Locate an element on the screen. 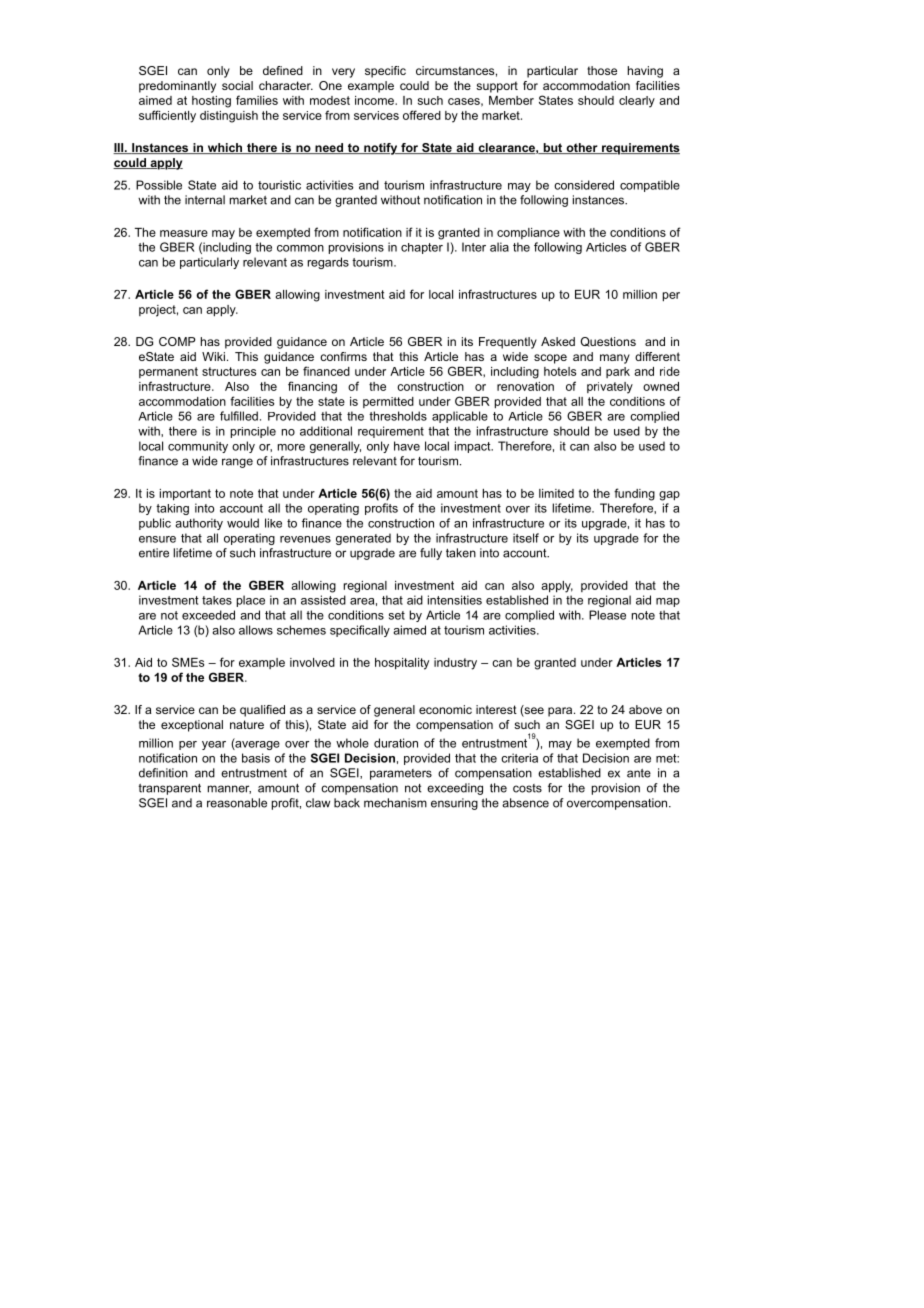  those is located at coordinates (602, 70).
